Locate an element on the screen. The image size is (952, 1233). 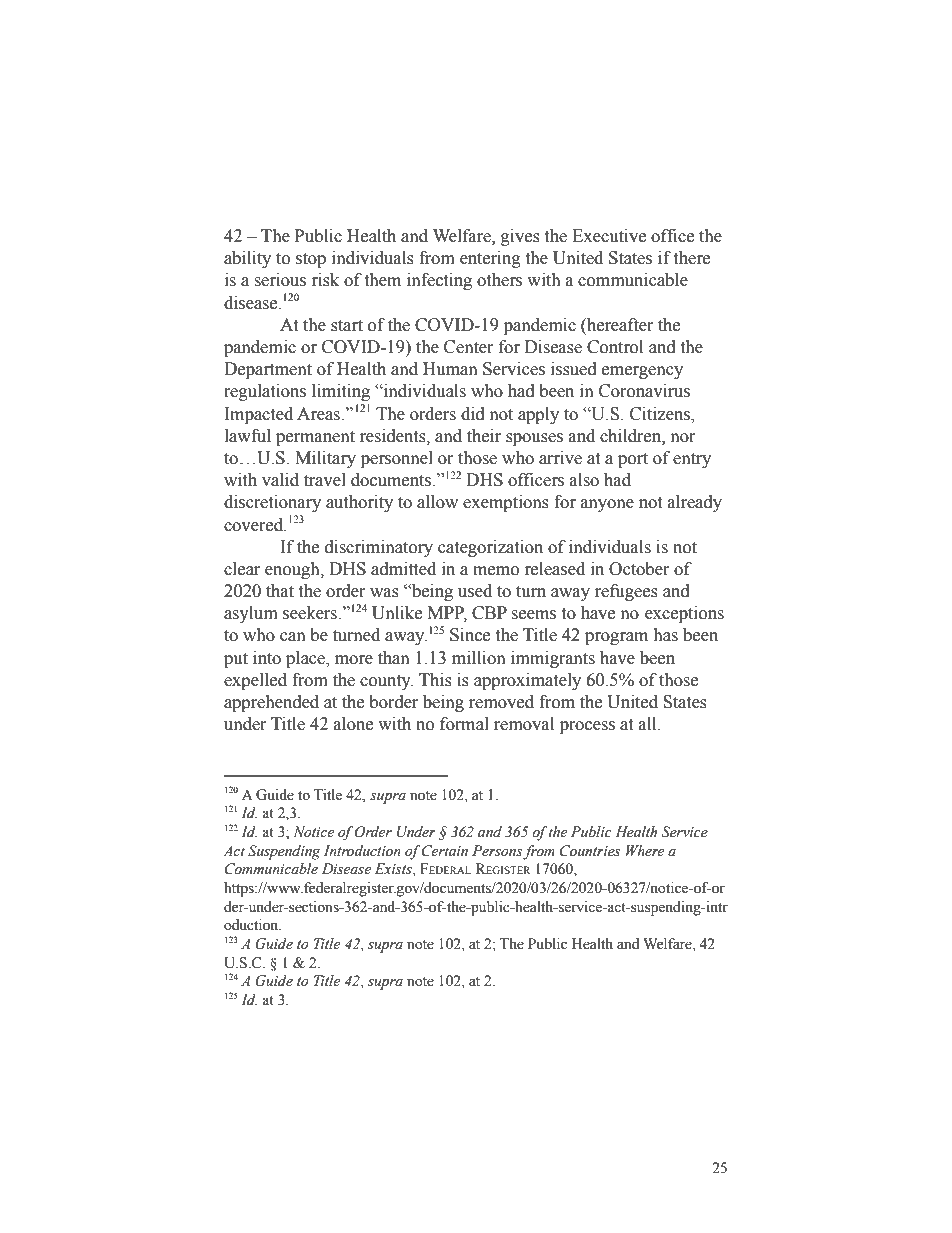
their is located at coordinates (484, 436).
